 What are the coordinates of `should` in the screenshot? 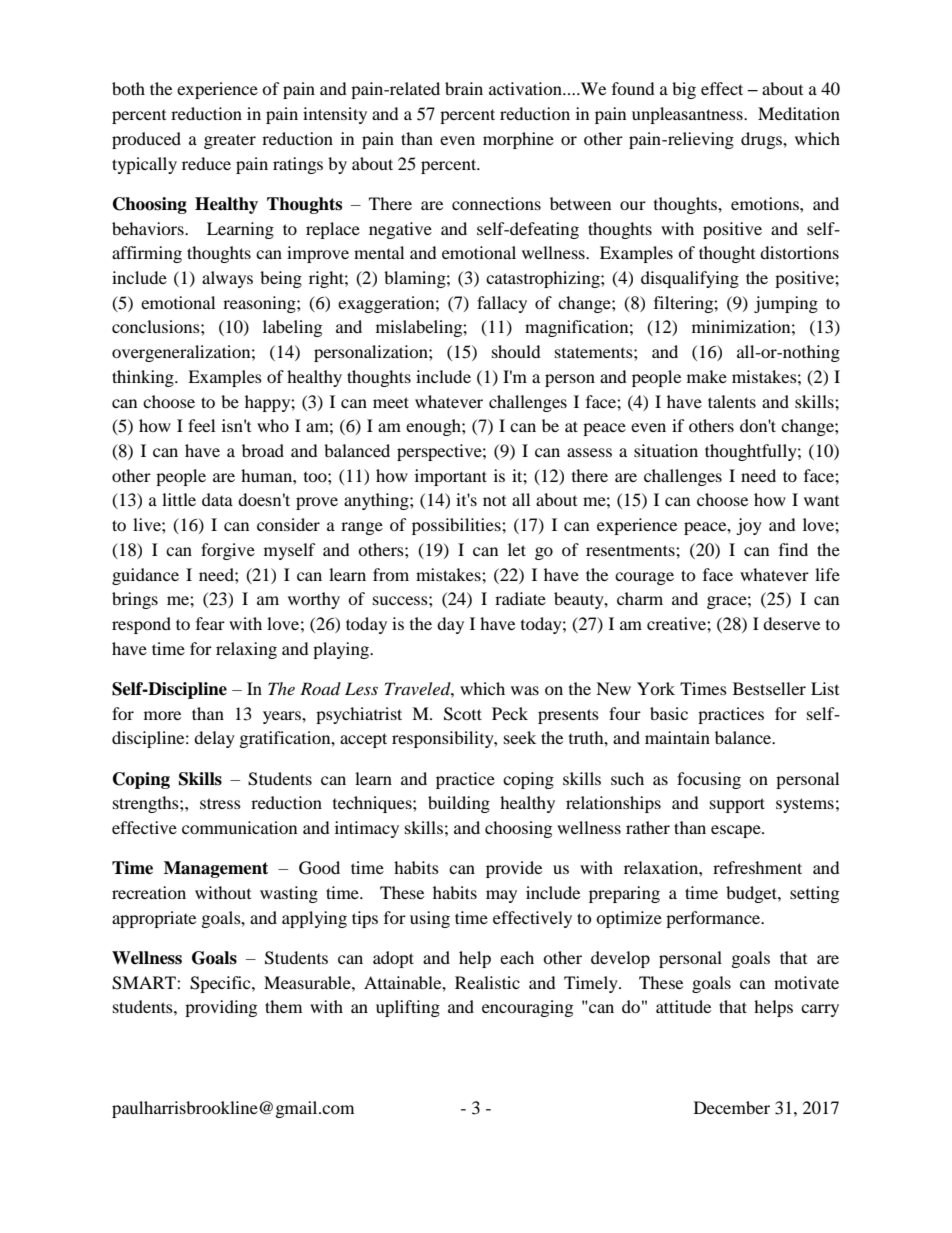 It's located at (516, 351).
